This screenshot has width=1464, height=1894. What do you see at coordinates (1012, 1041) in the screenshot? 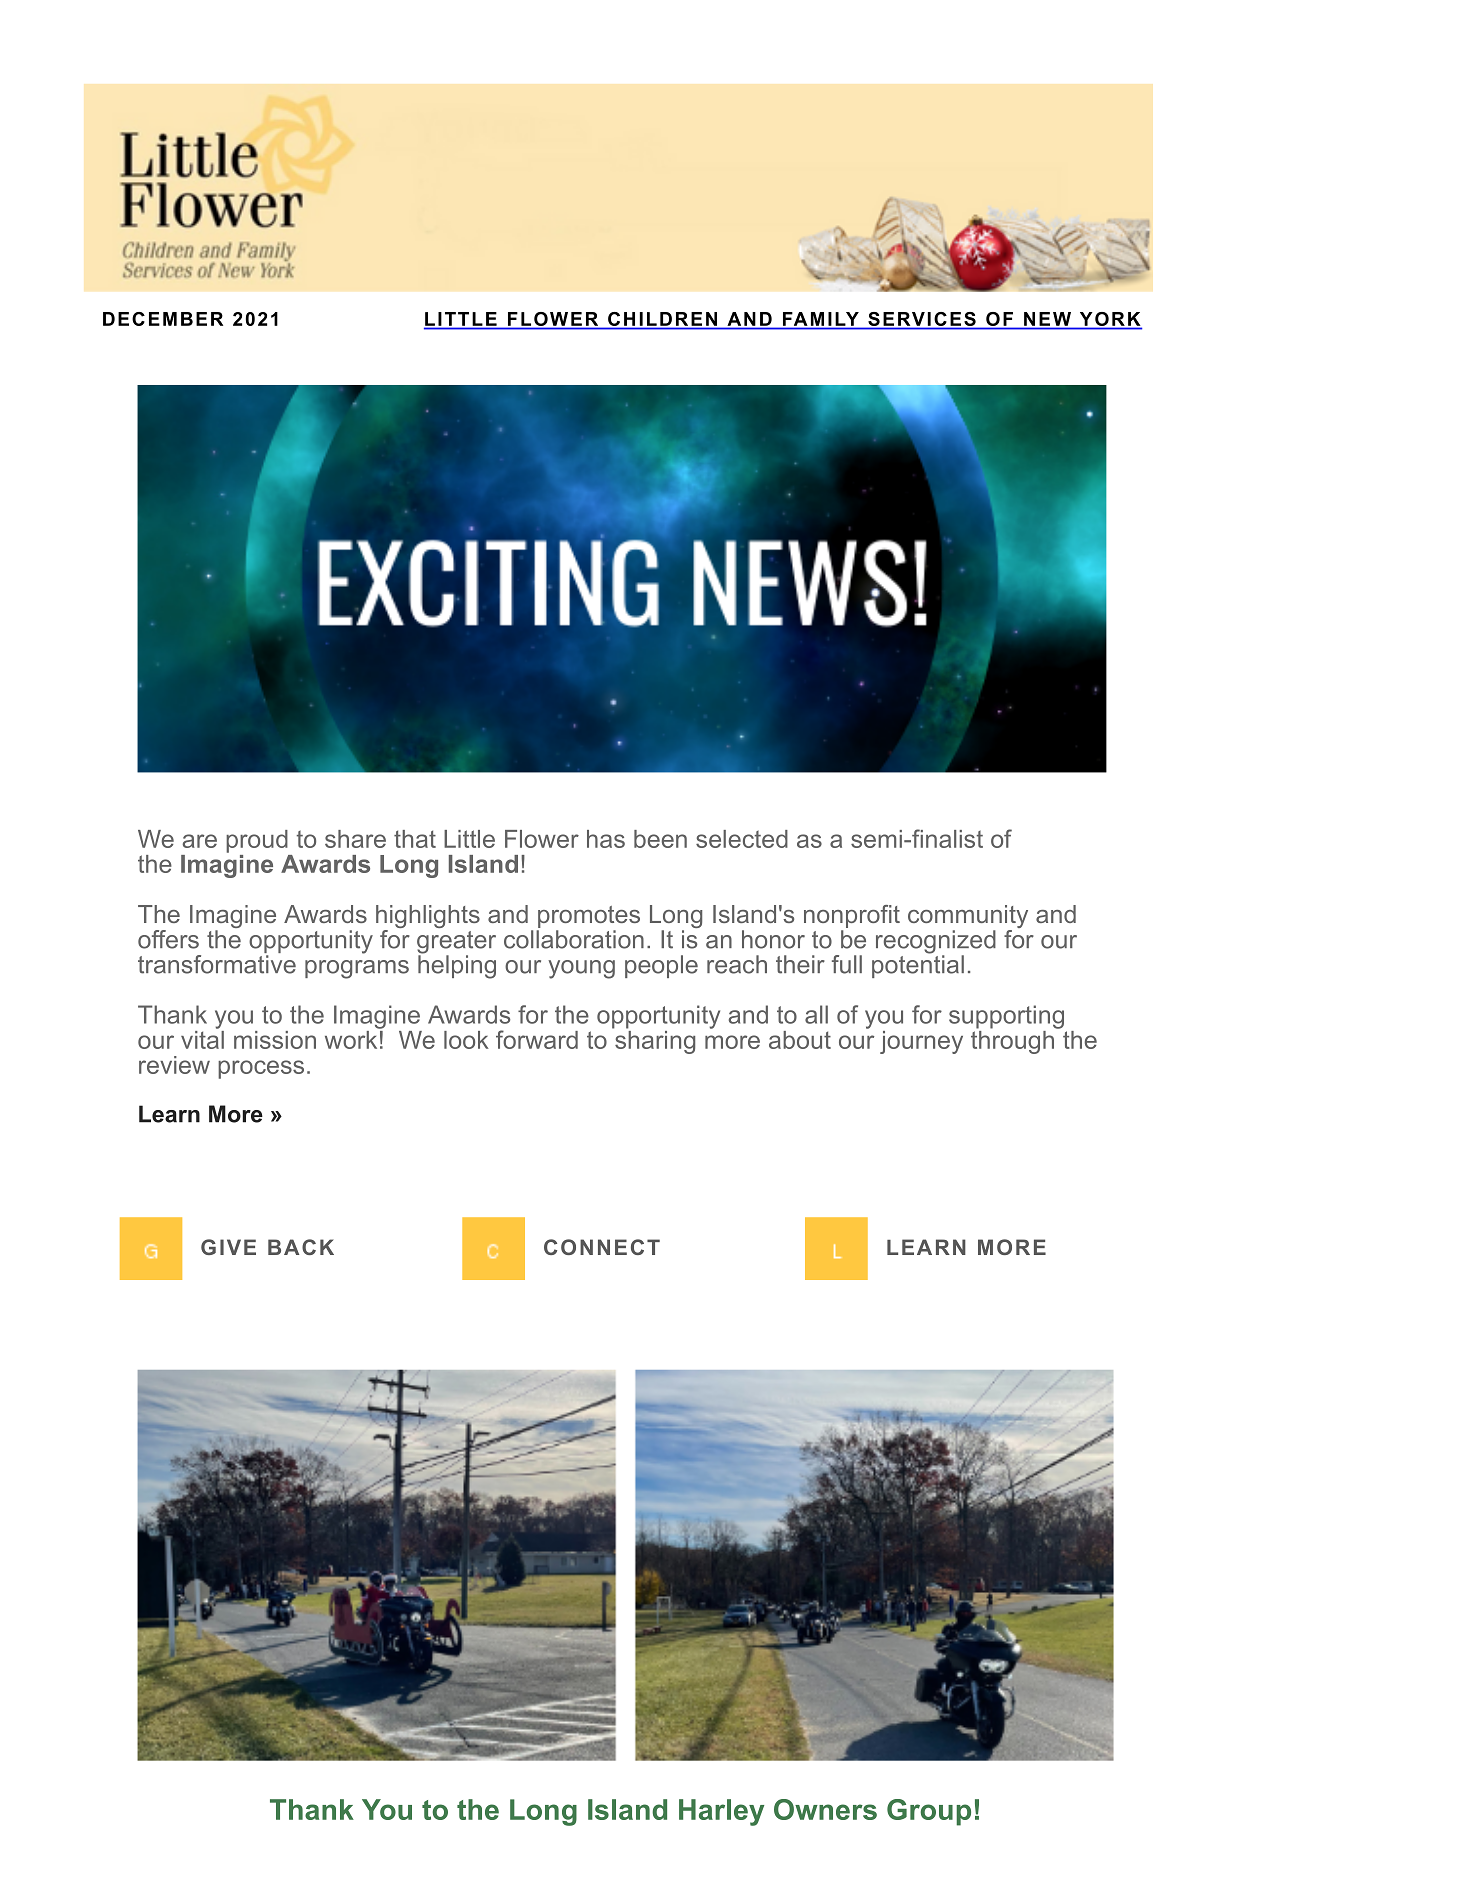
I see `through` at bounding box center [1012, 1041].
